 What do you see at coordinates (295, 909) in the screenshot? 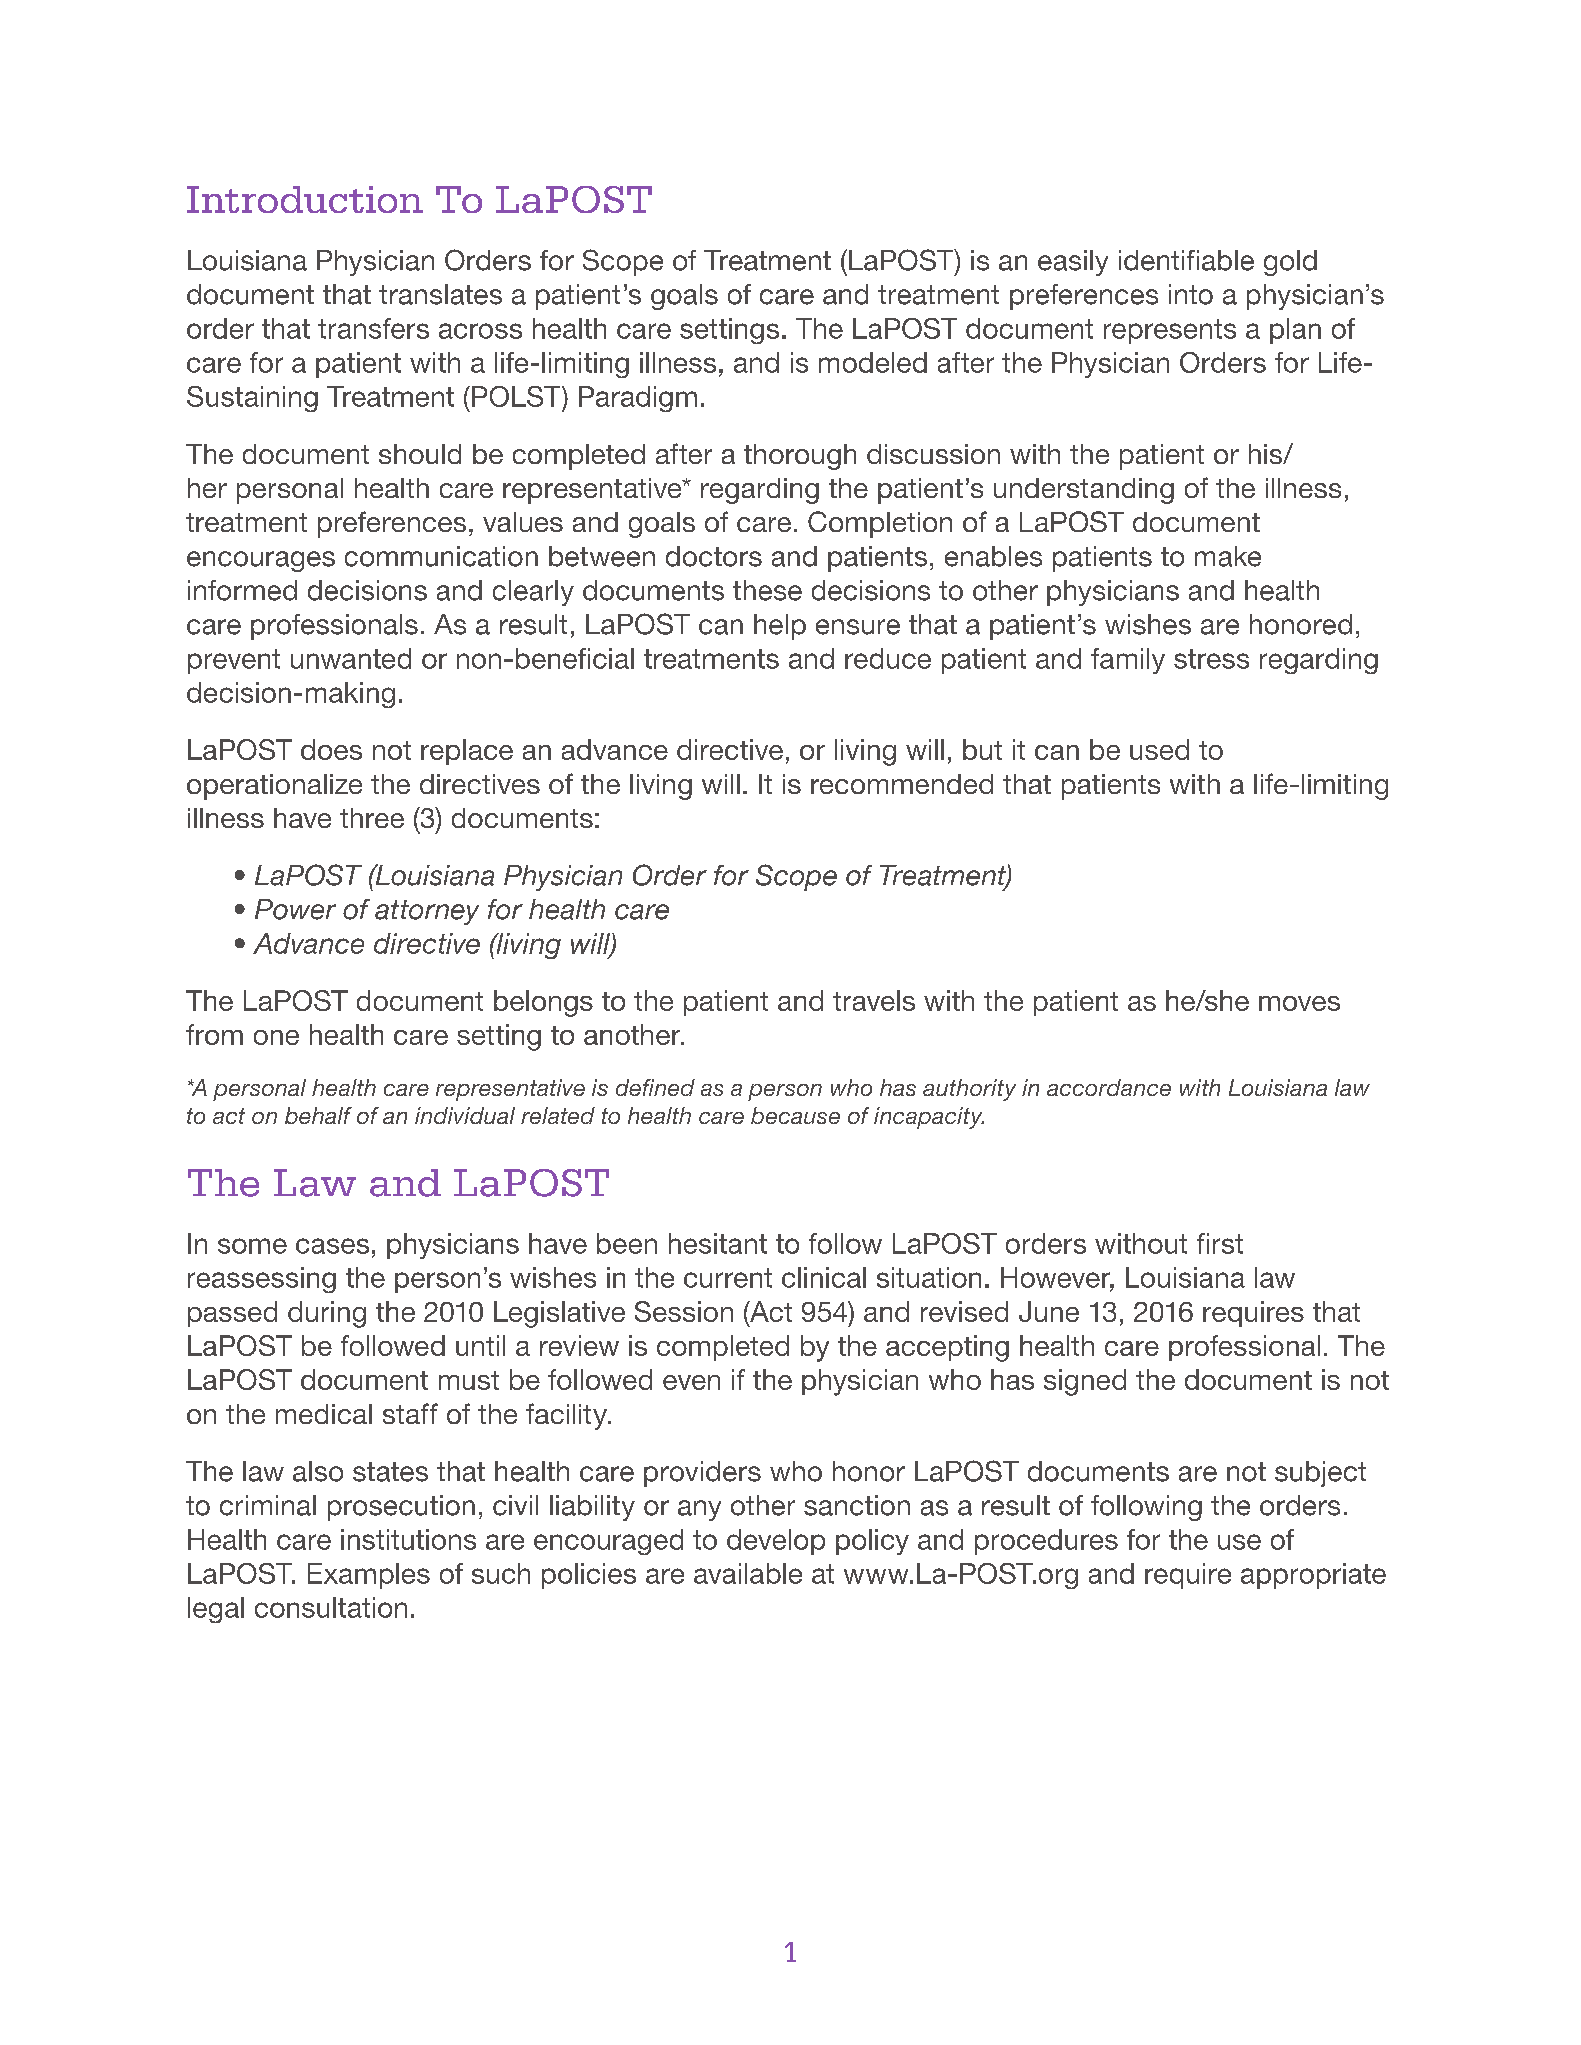
I see `Power` at bounding box center [295, 909].
